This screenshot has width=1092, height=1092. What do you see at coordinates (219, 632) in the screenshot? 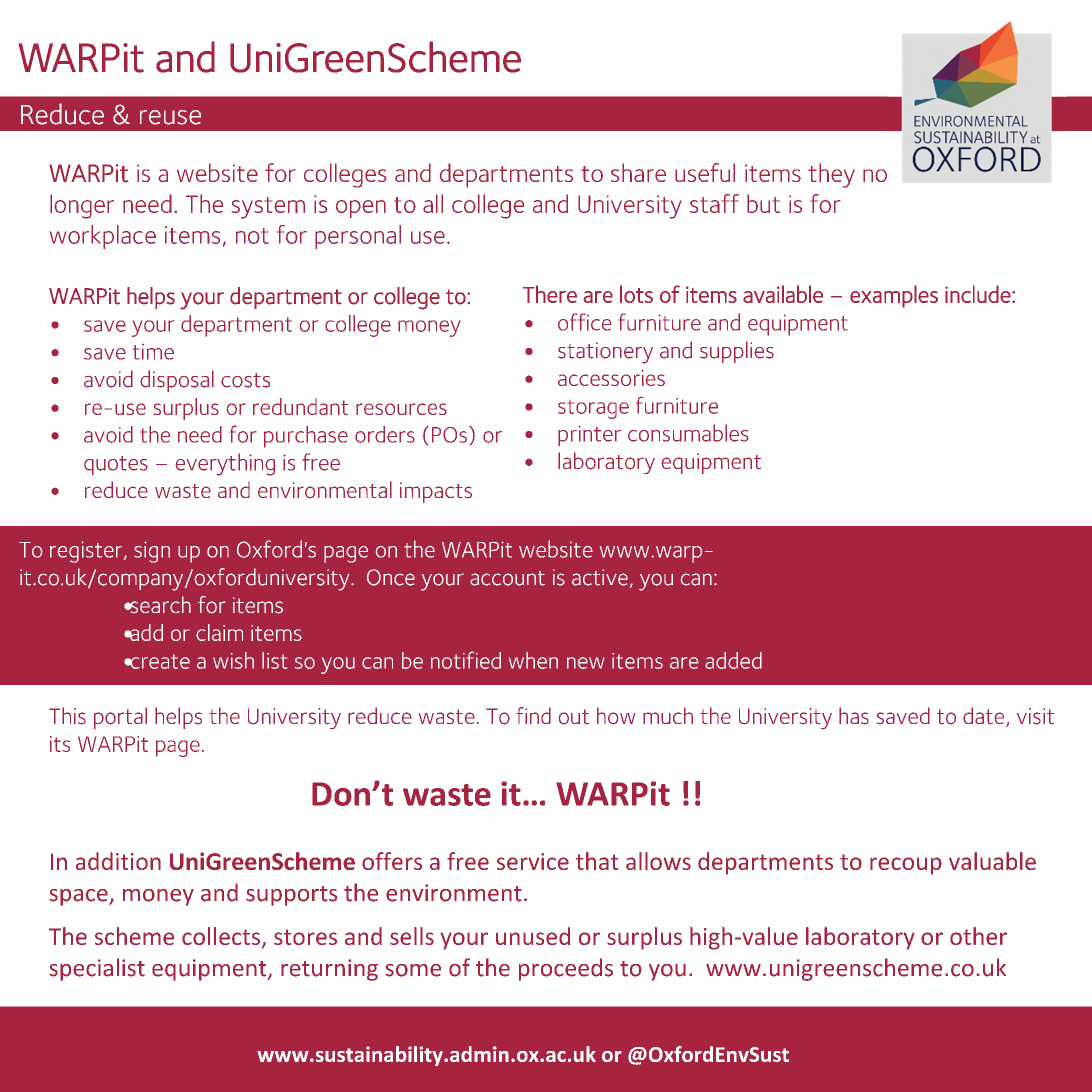
I see `claim` at bounding box center [219, 632].
